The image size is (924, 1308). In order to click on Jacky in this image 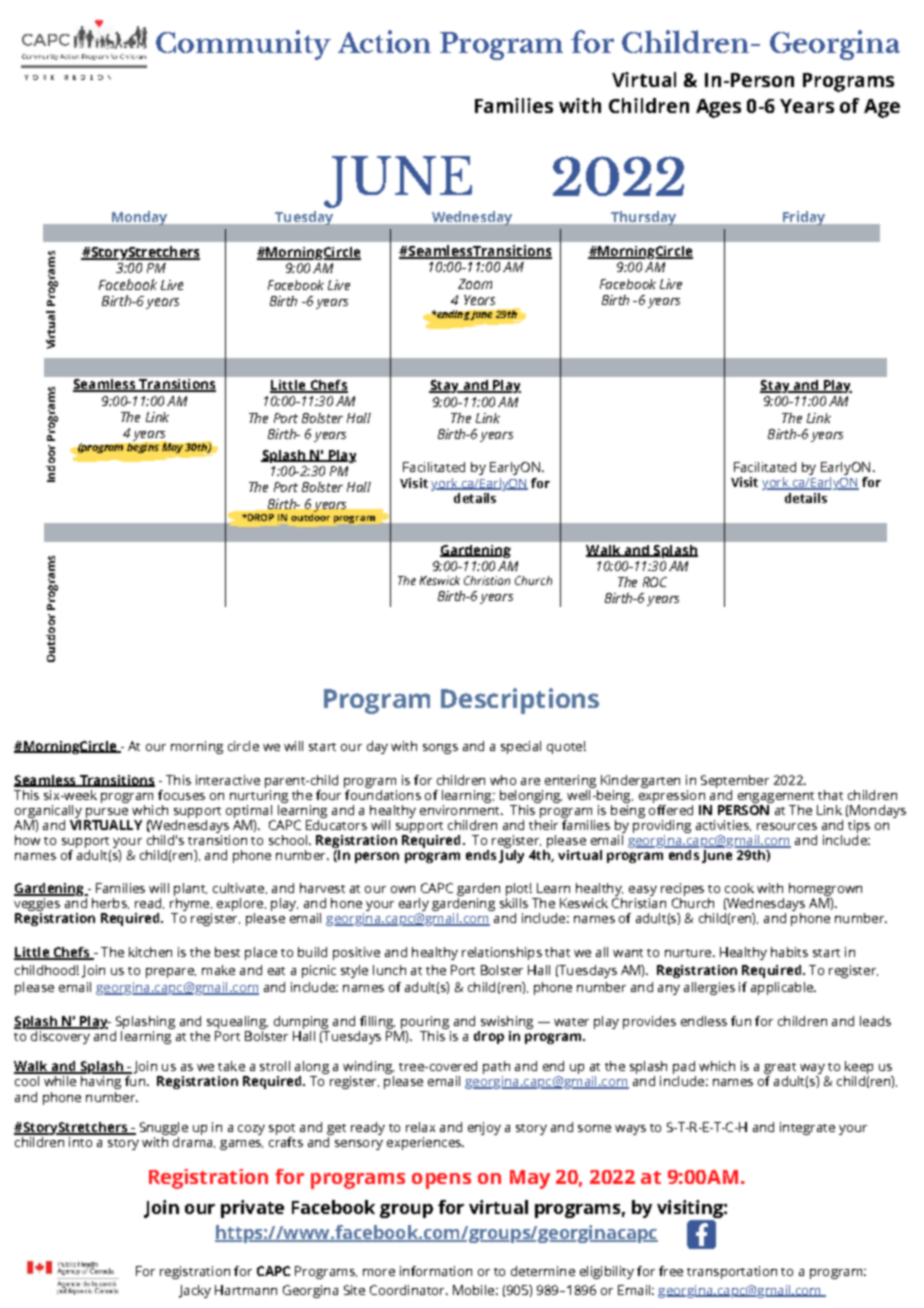, I will do `click(195, 1291)`.
